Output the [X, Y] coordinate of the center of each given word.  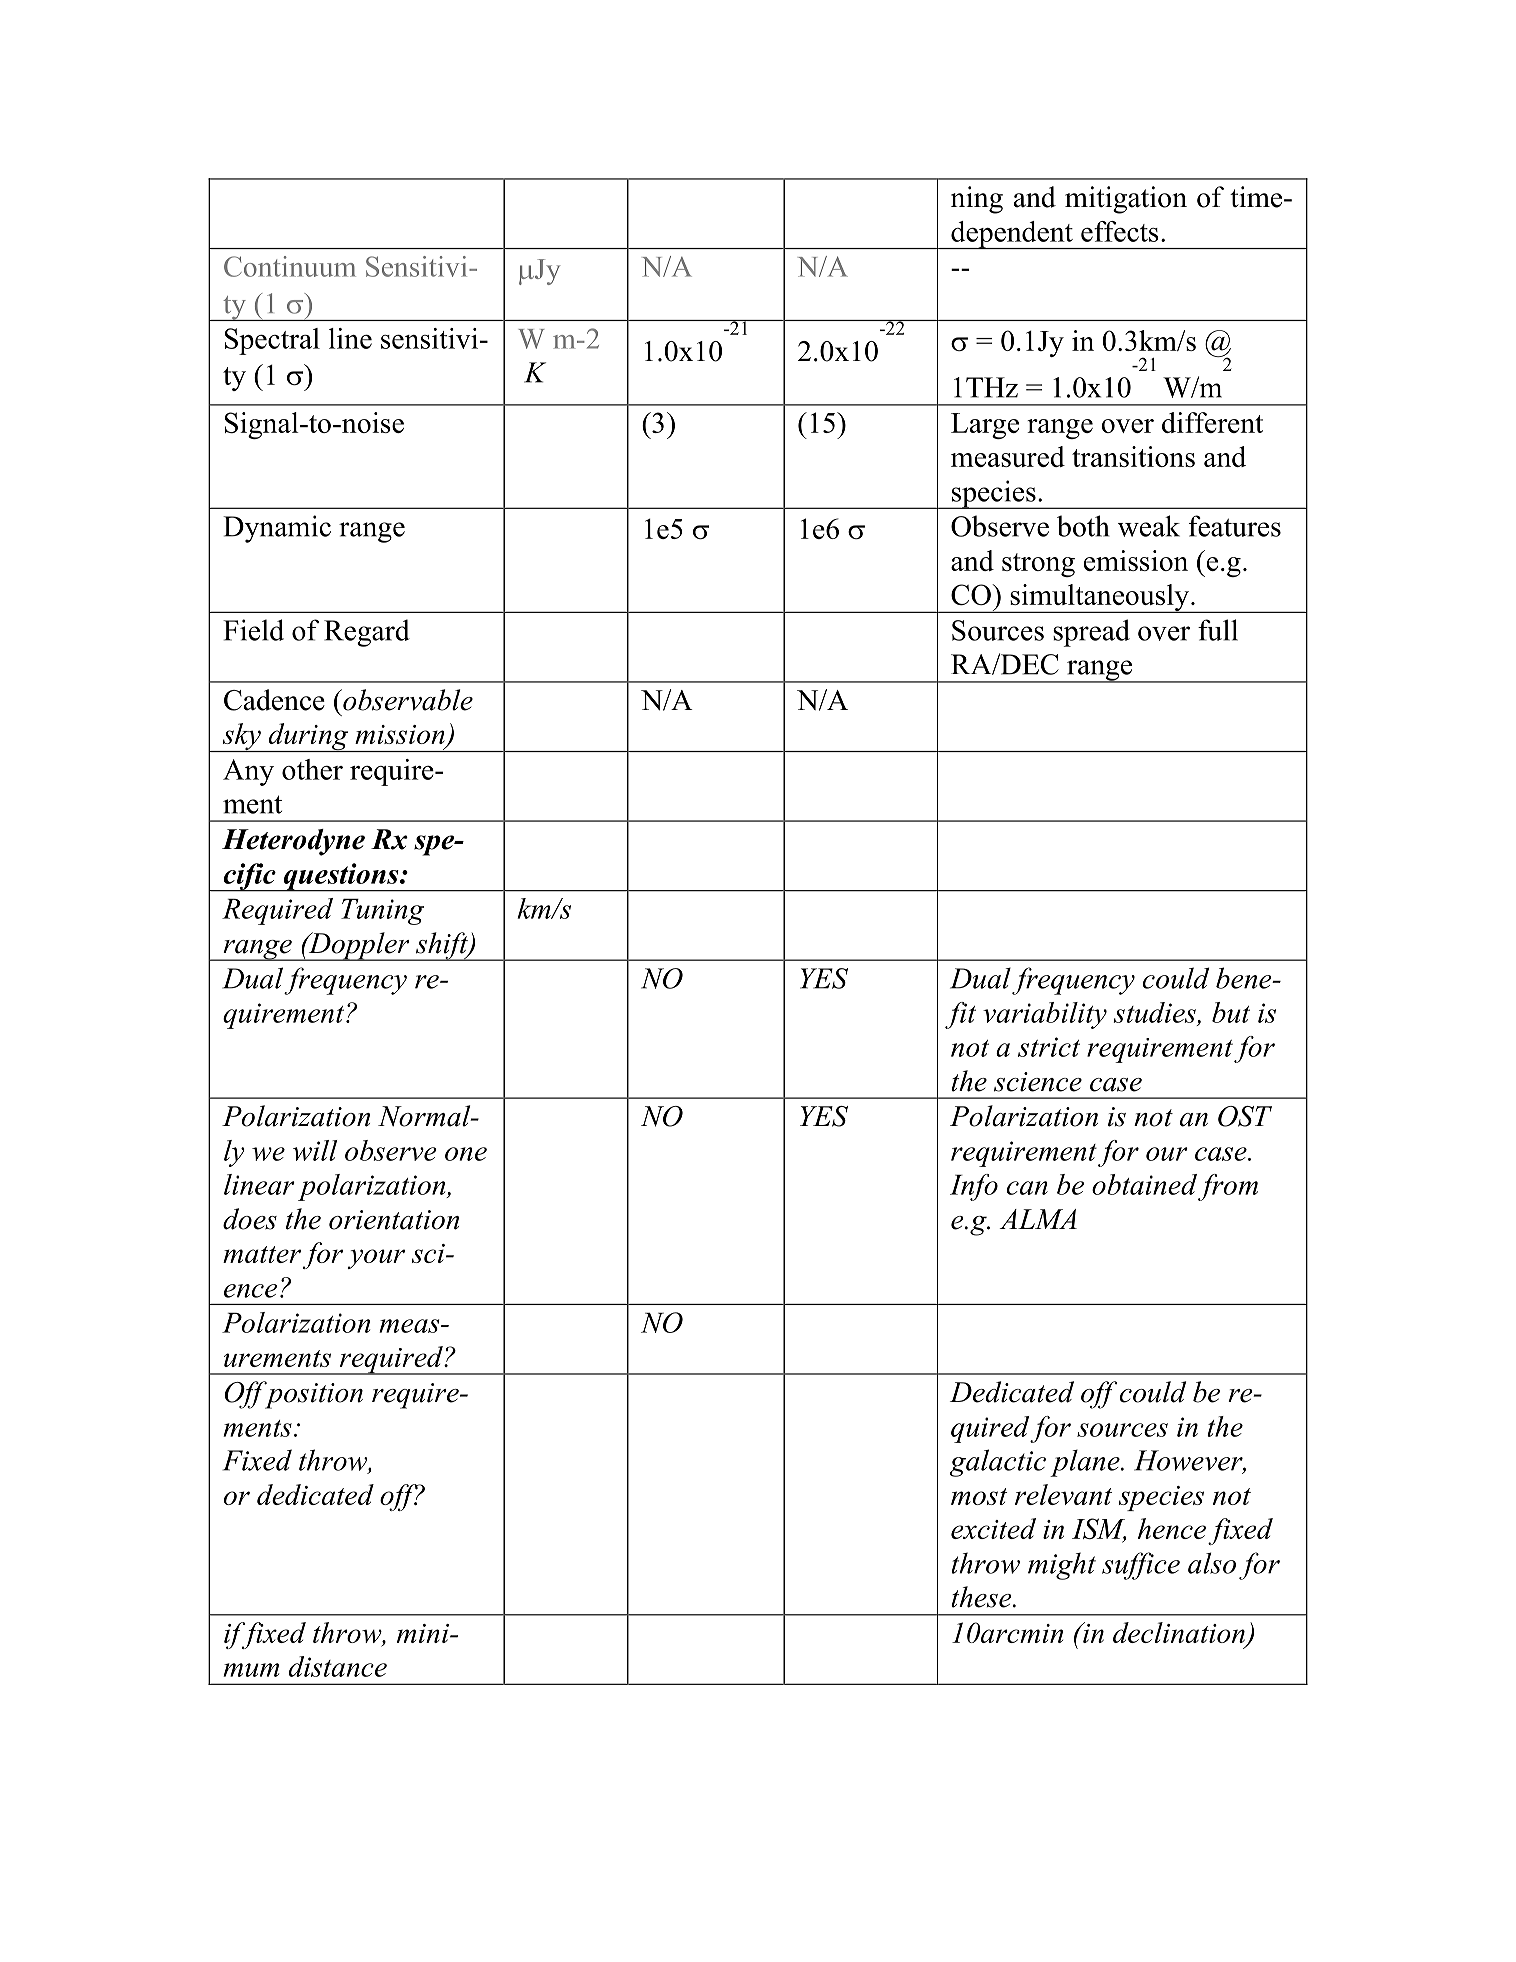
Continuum [290, 266]
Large [985, 426]
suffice [1141, 1566]
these [982, 1597]
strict [1049, 1047]
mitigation [1126, 200]
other [312, 769]
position [313, 1395]
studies [1156, 1012]
